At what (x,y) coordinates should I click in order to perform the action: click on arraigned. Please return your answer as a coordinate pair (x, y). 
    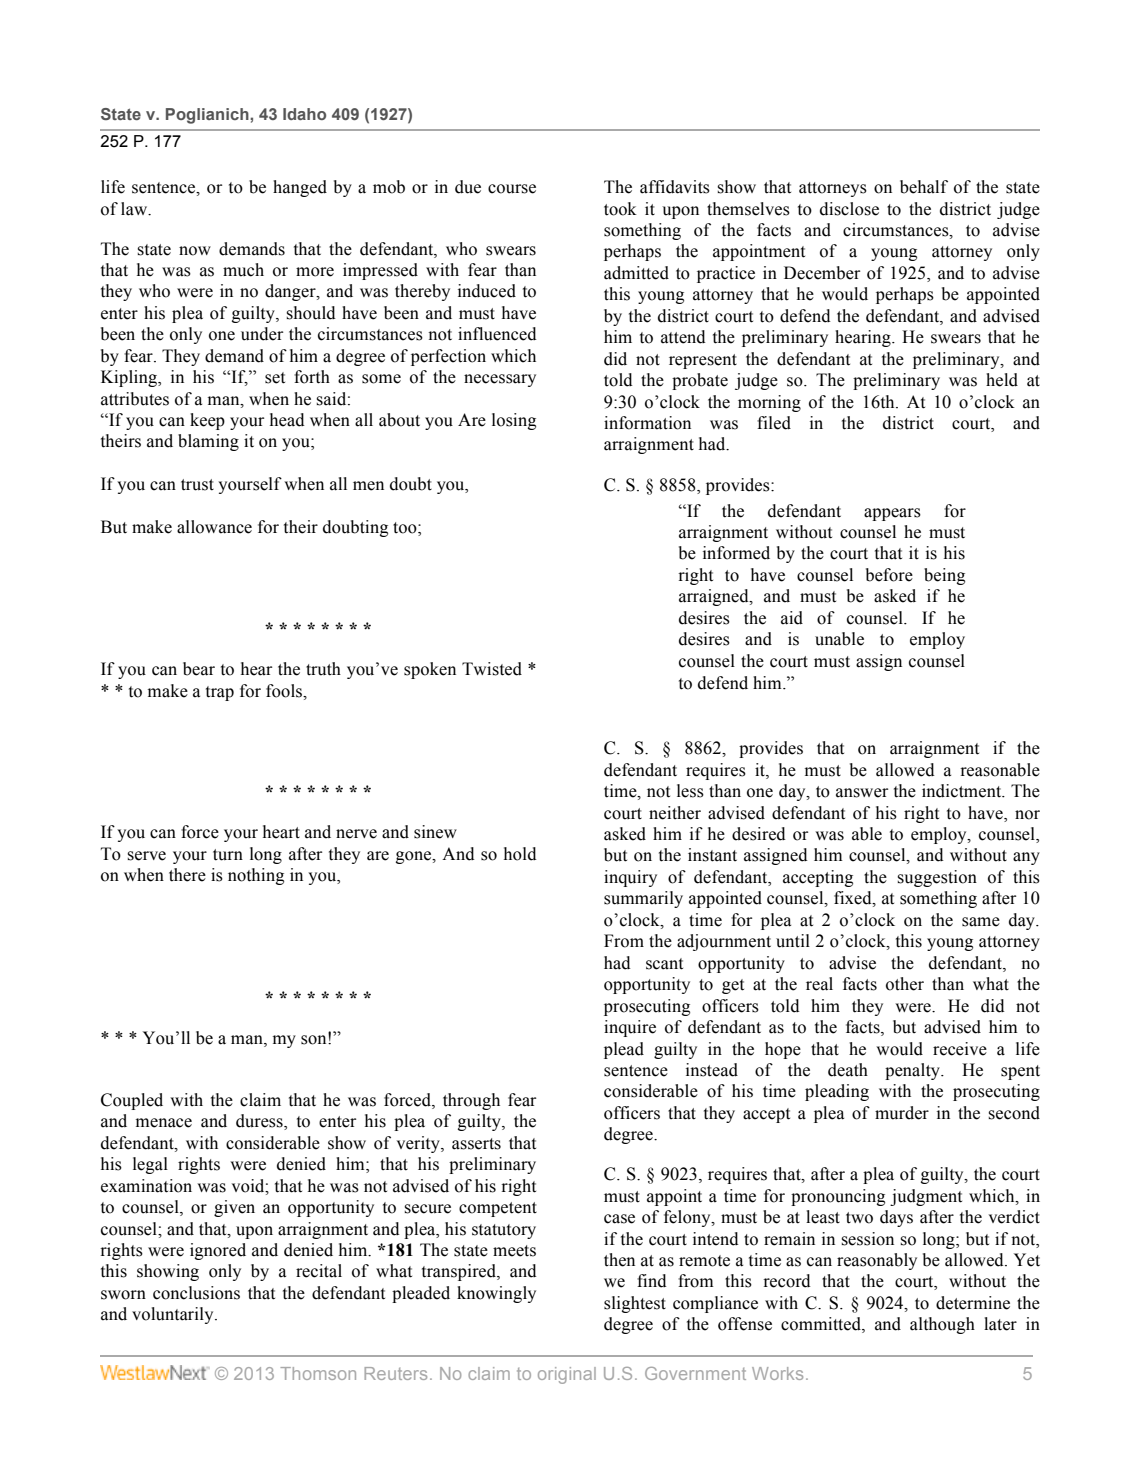
    Looking at the image, I should click on (715, 597).
